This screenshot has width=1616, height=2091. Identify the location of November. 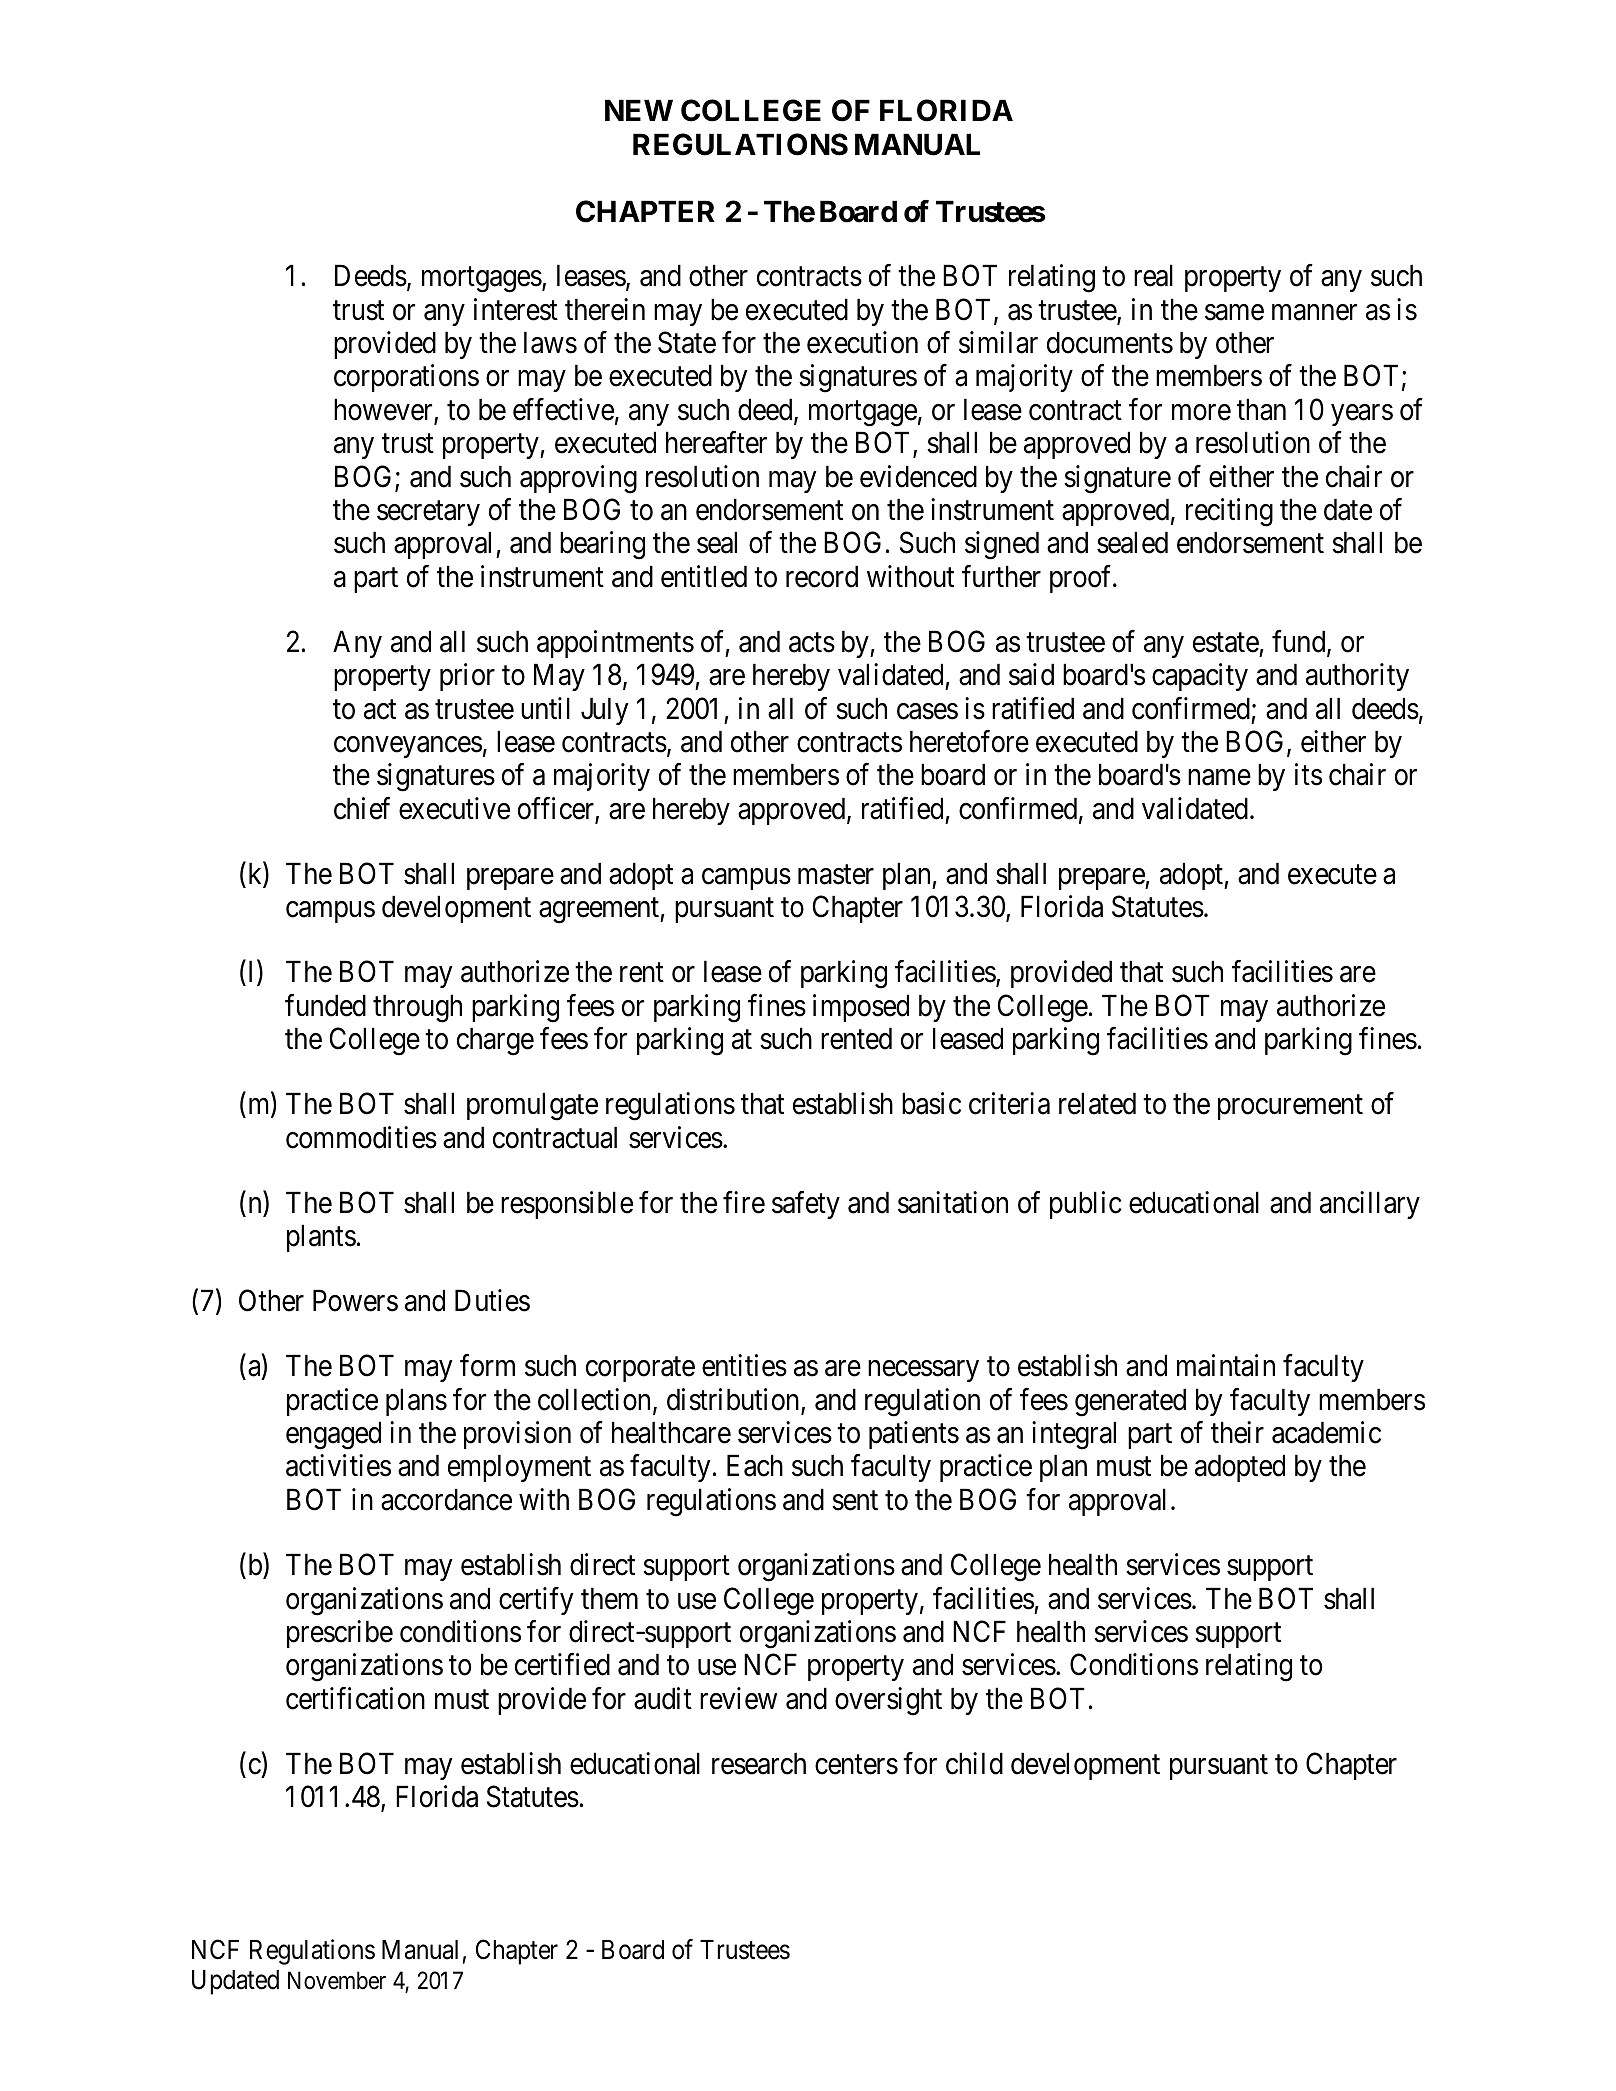
(337, 1980).
